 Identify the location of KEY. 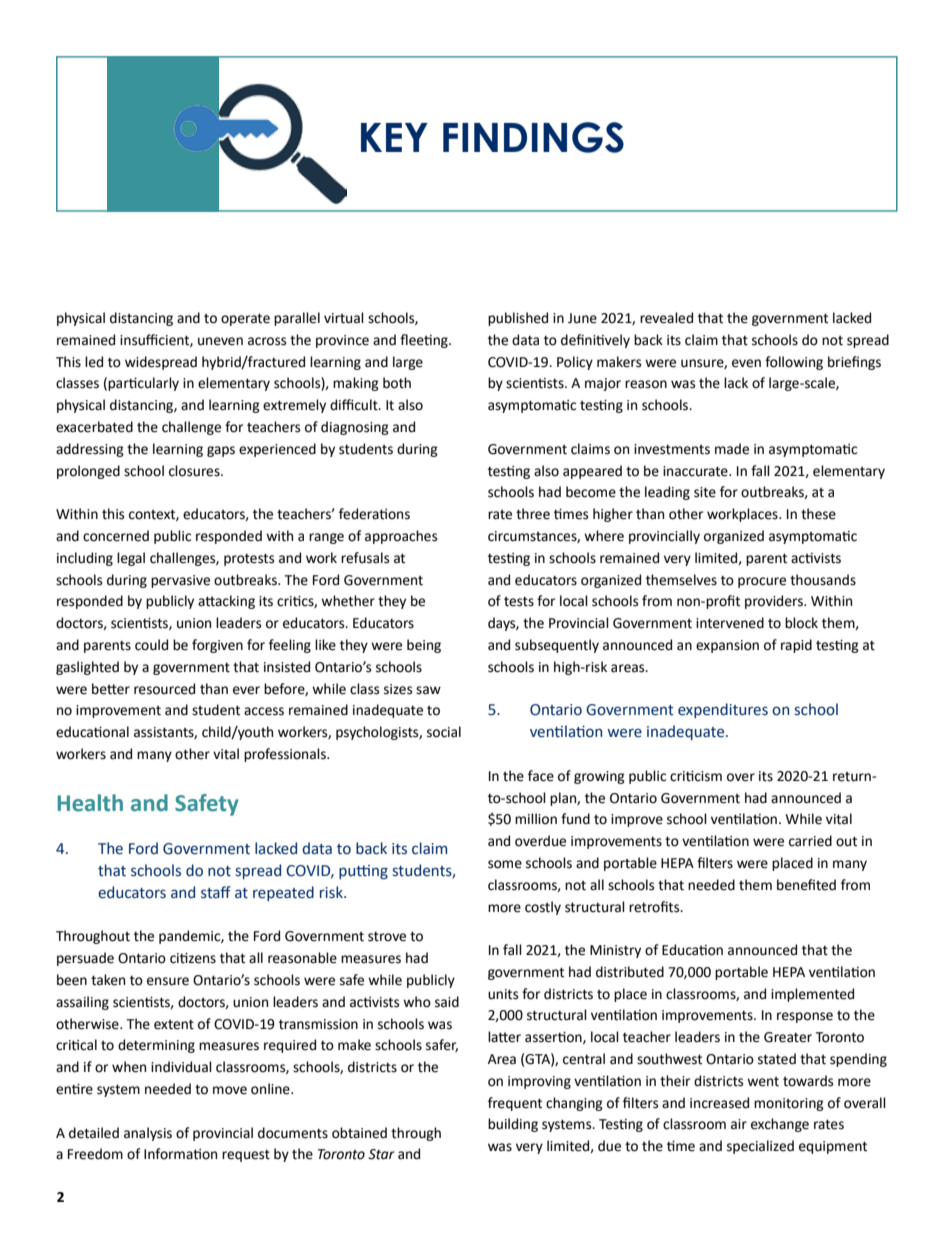
(394, 137).
